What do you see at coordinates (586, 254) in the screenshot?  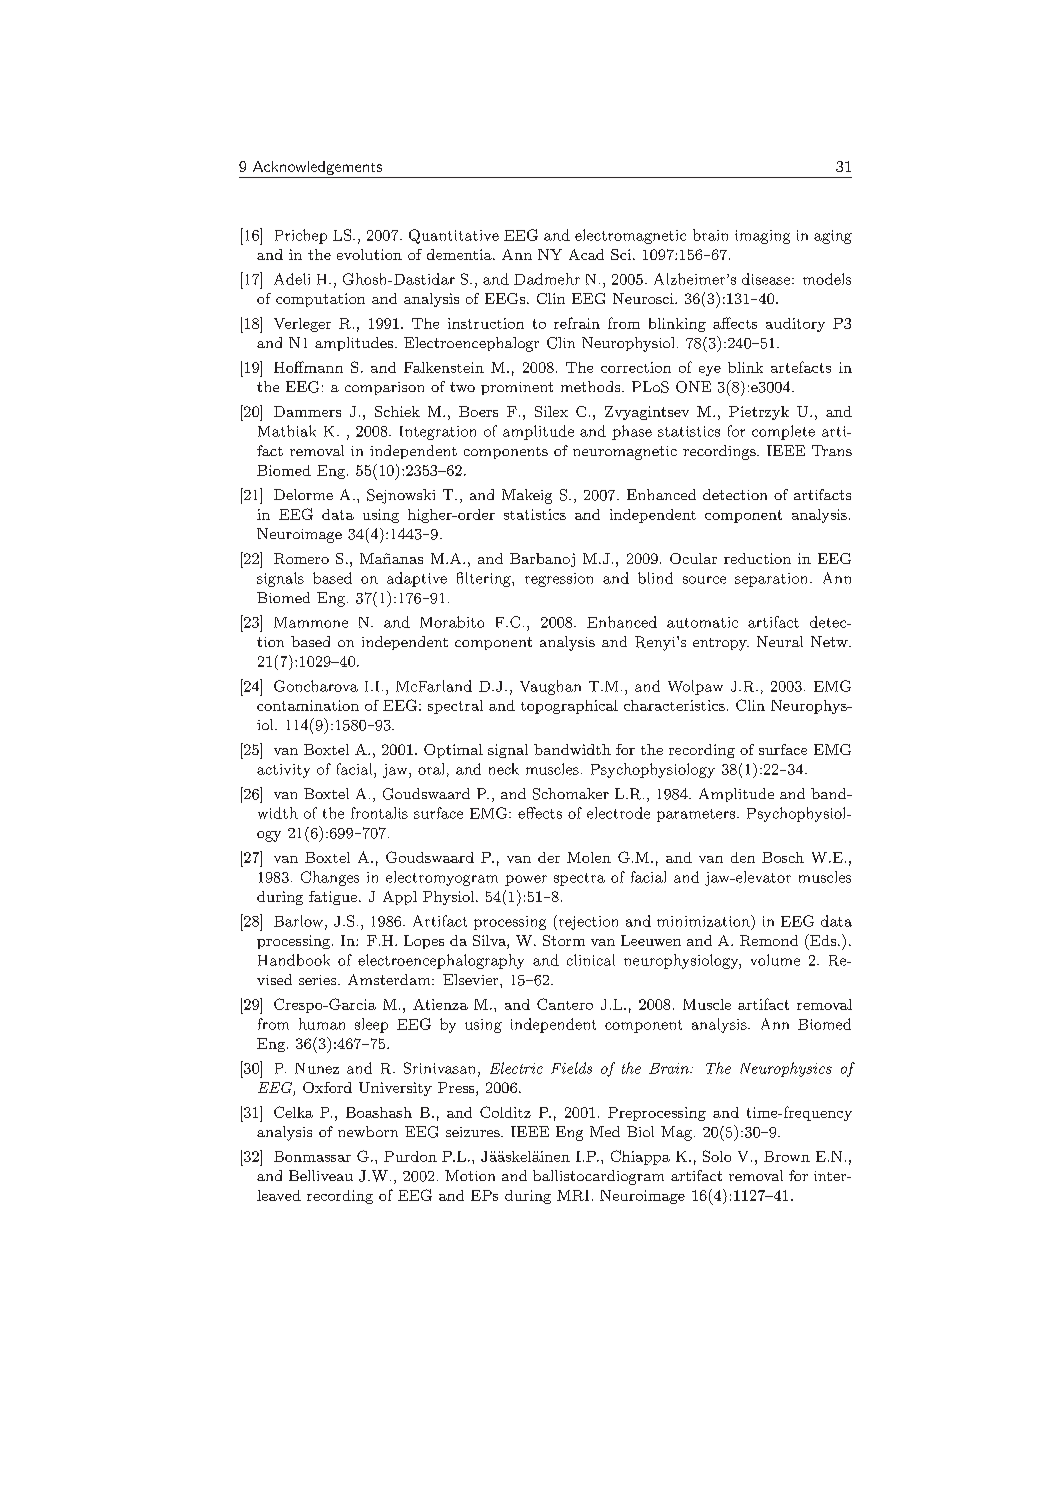 I see `Acad` at bounding box center [586, 254].
